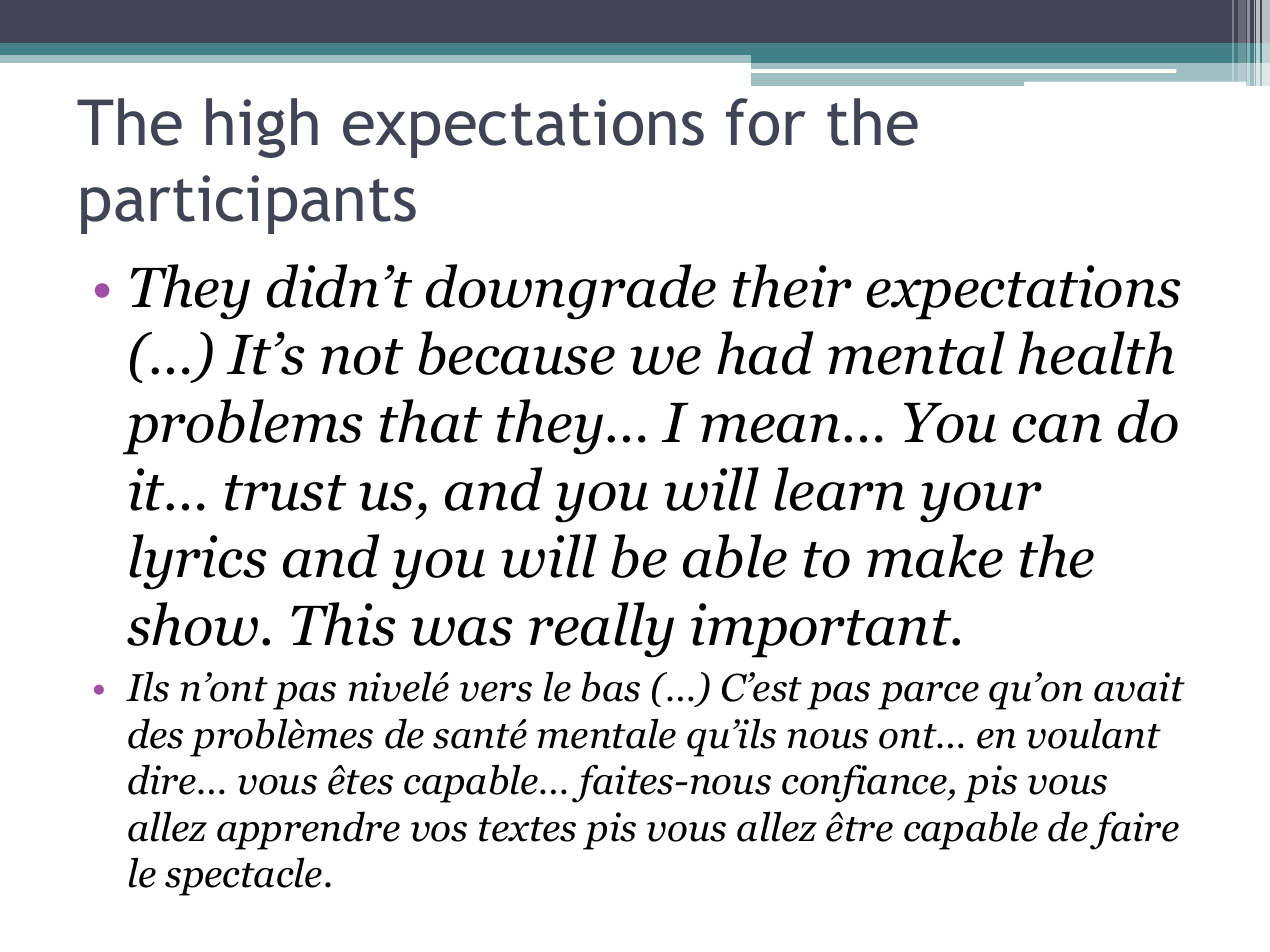 This screenshot has width=1270, height=952. What do you see at coordinates (981, 502) in the screenshot?
I see `your` at bounding box center [981, 502].
